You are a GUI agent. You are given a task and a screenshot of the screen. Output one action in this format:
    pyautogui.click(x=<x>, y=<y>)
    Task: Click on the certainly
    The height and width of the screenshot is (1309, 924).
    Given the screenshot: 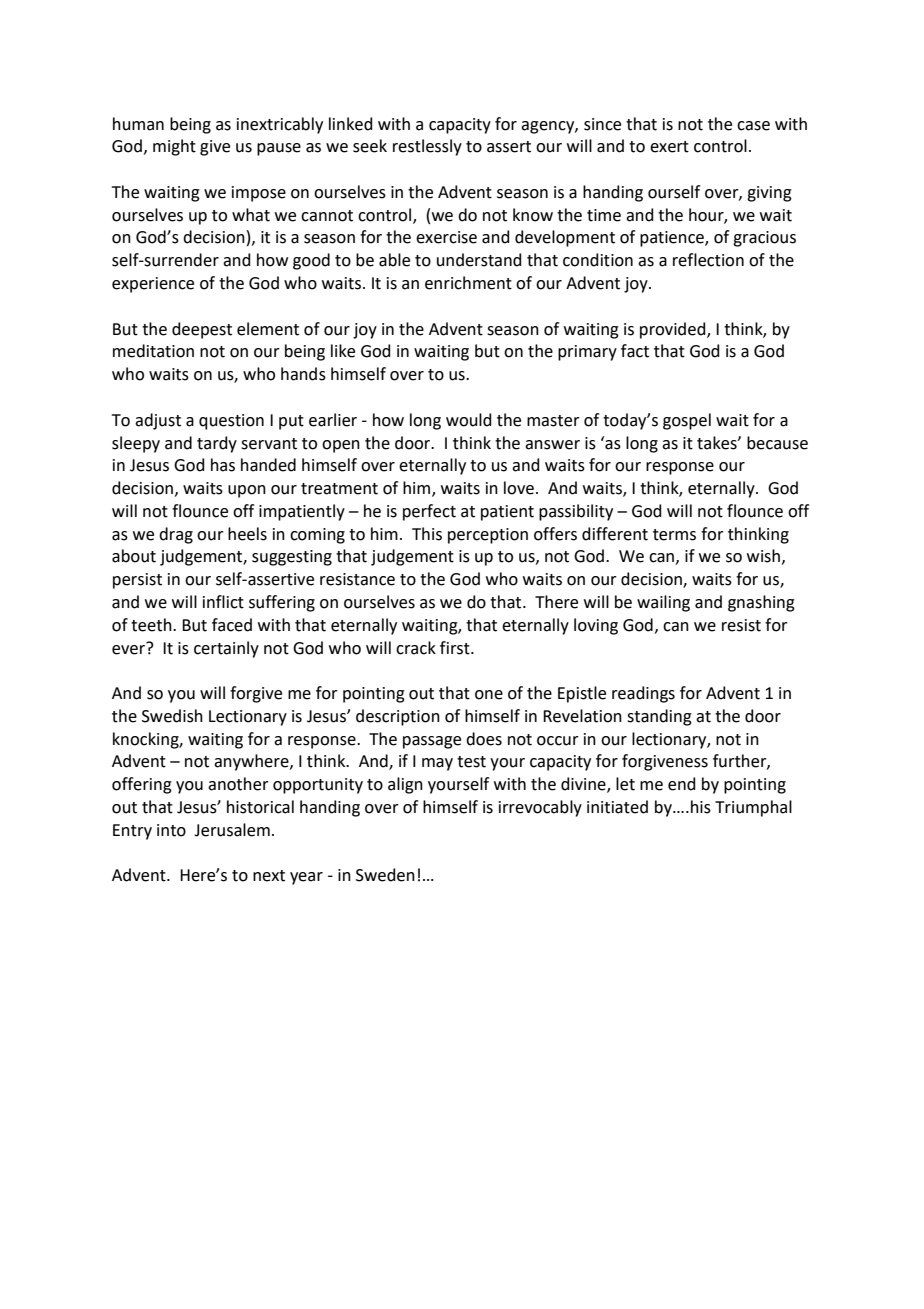 What is the action you would take?
    pyautogui.click(x=226, y=649)
